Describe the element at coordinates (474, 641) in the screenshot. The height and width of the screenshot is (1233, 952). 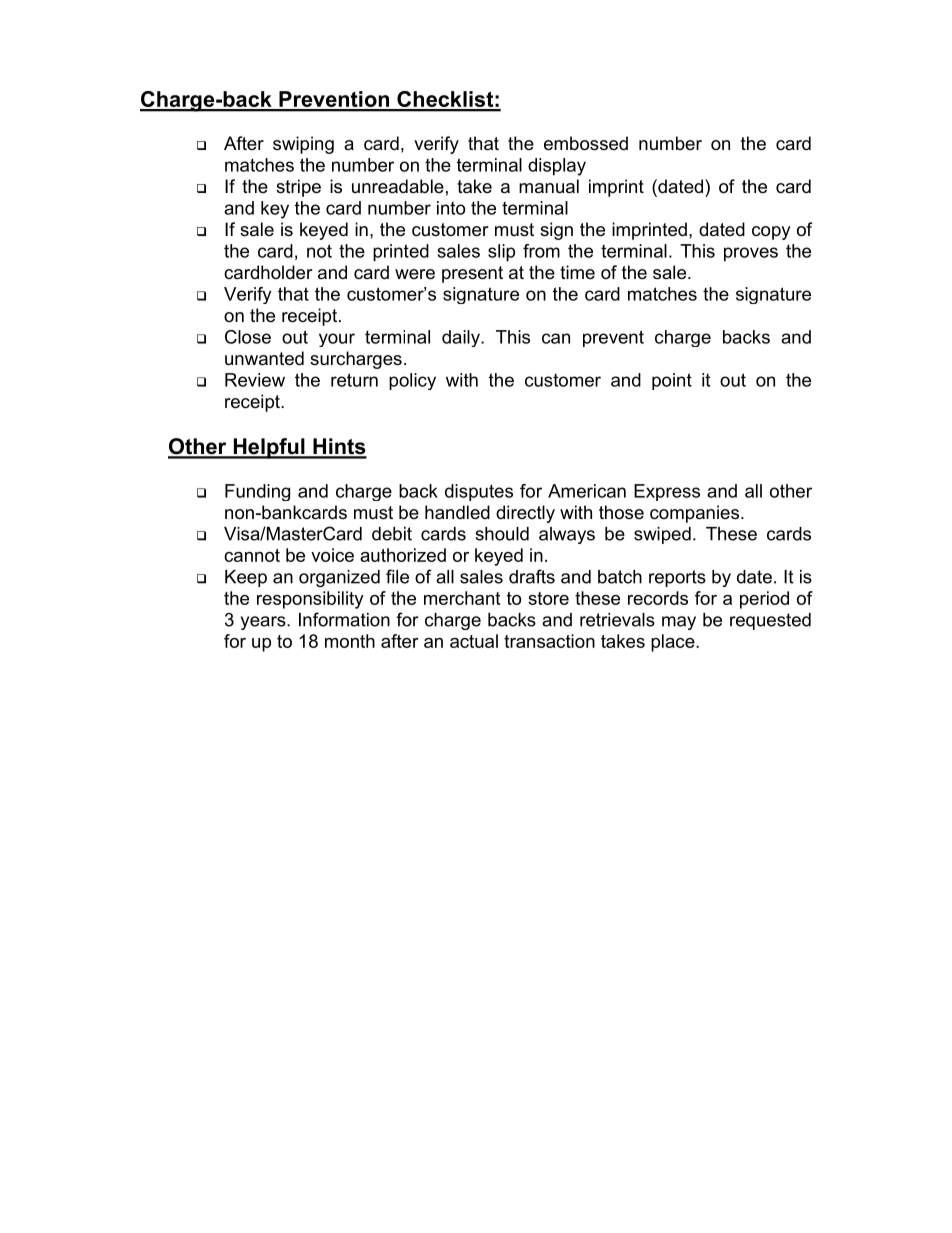
I see `actual` at that location.
